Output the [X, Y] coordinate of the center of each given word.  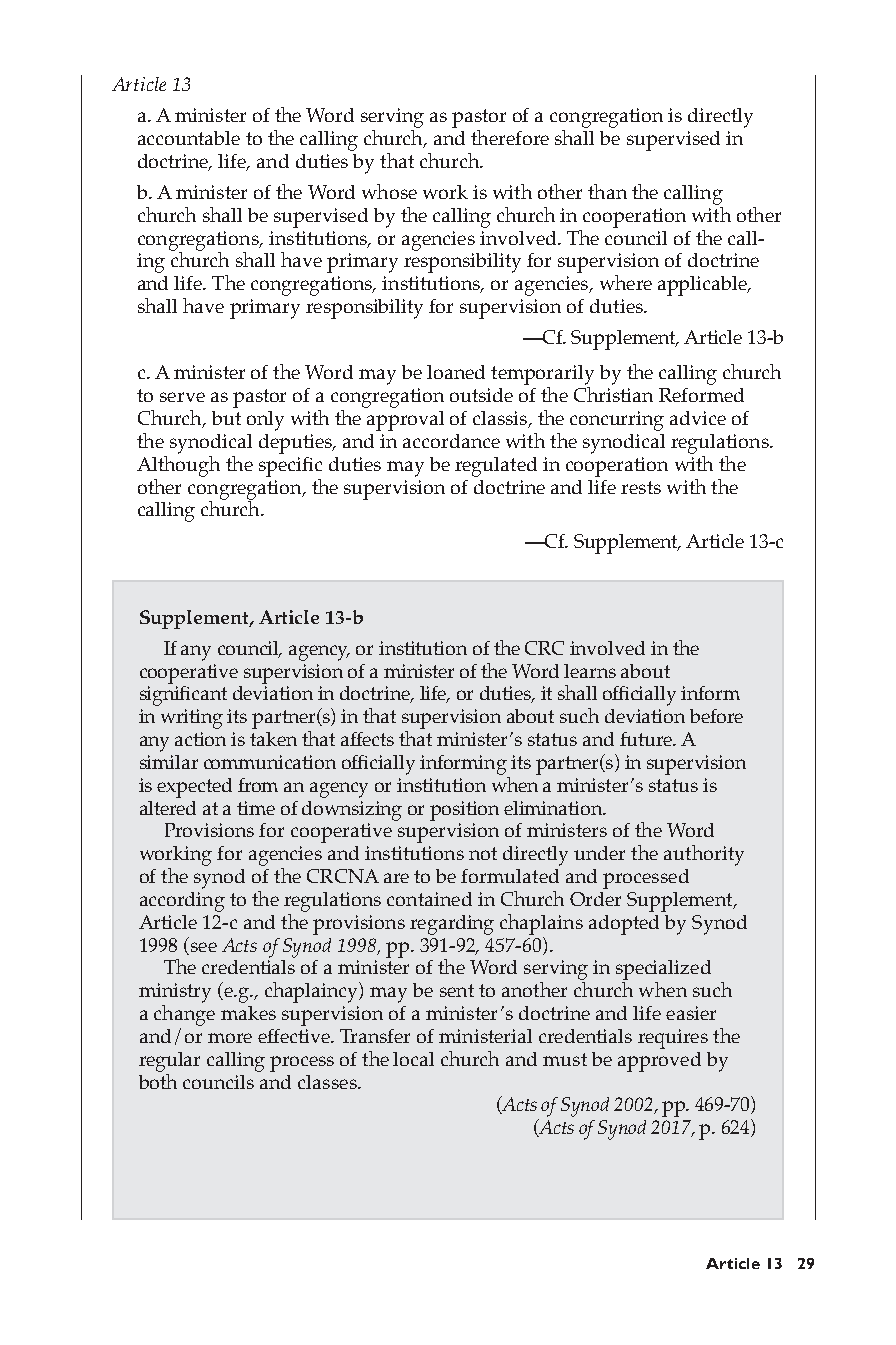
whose [389, 191]
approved [659, 1062]
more [230, 1038]
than [607, 191]
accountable [189, 138]
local [413, 1059]
